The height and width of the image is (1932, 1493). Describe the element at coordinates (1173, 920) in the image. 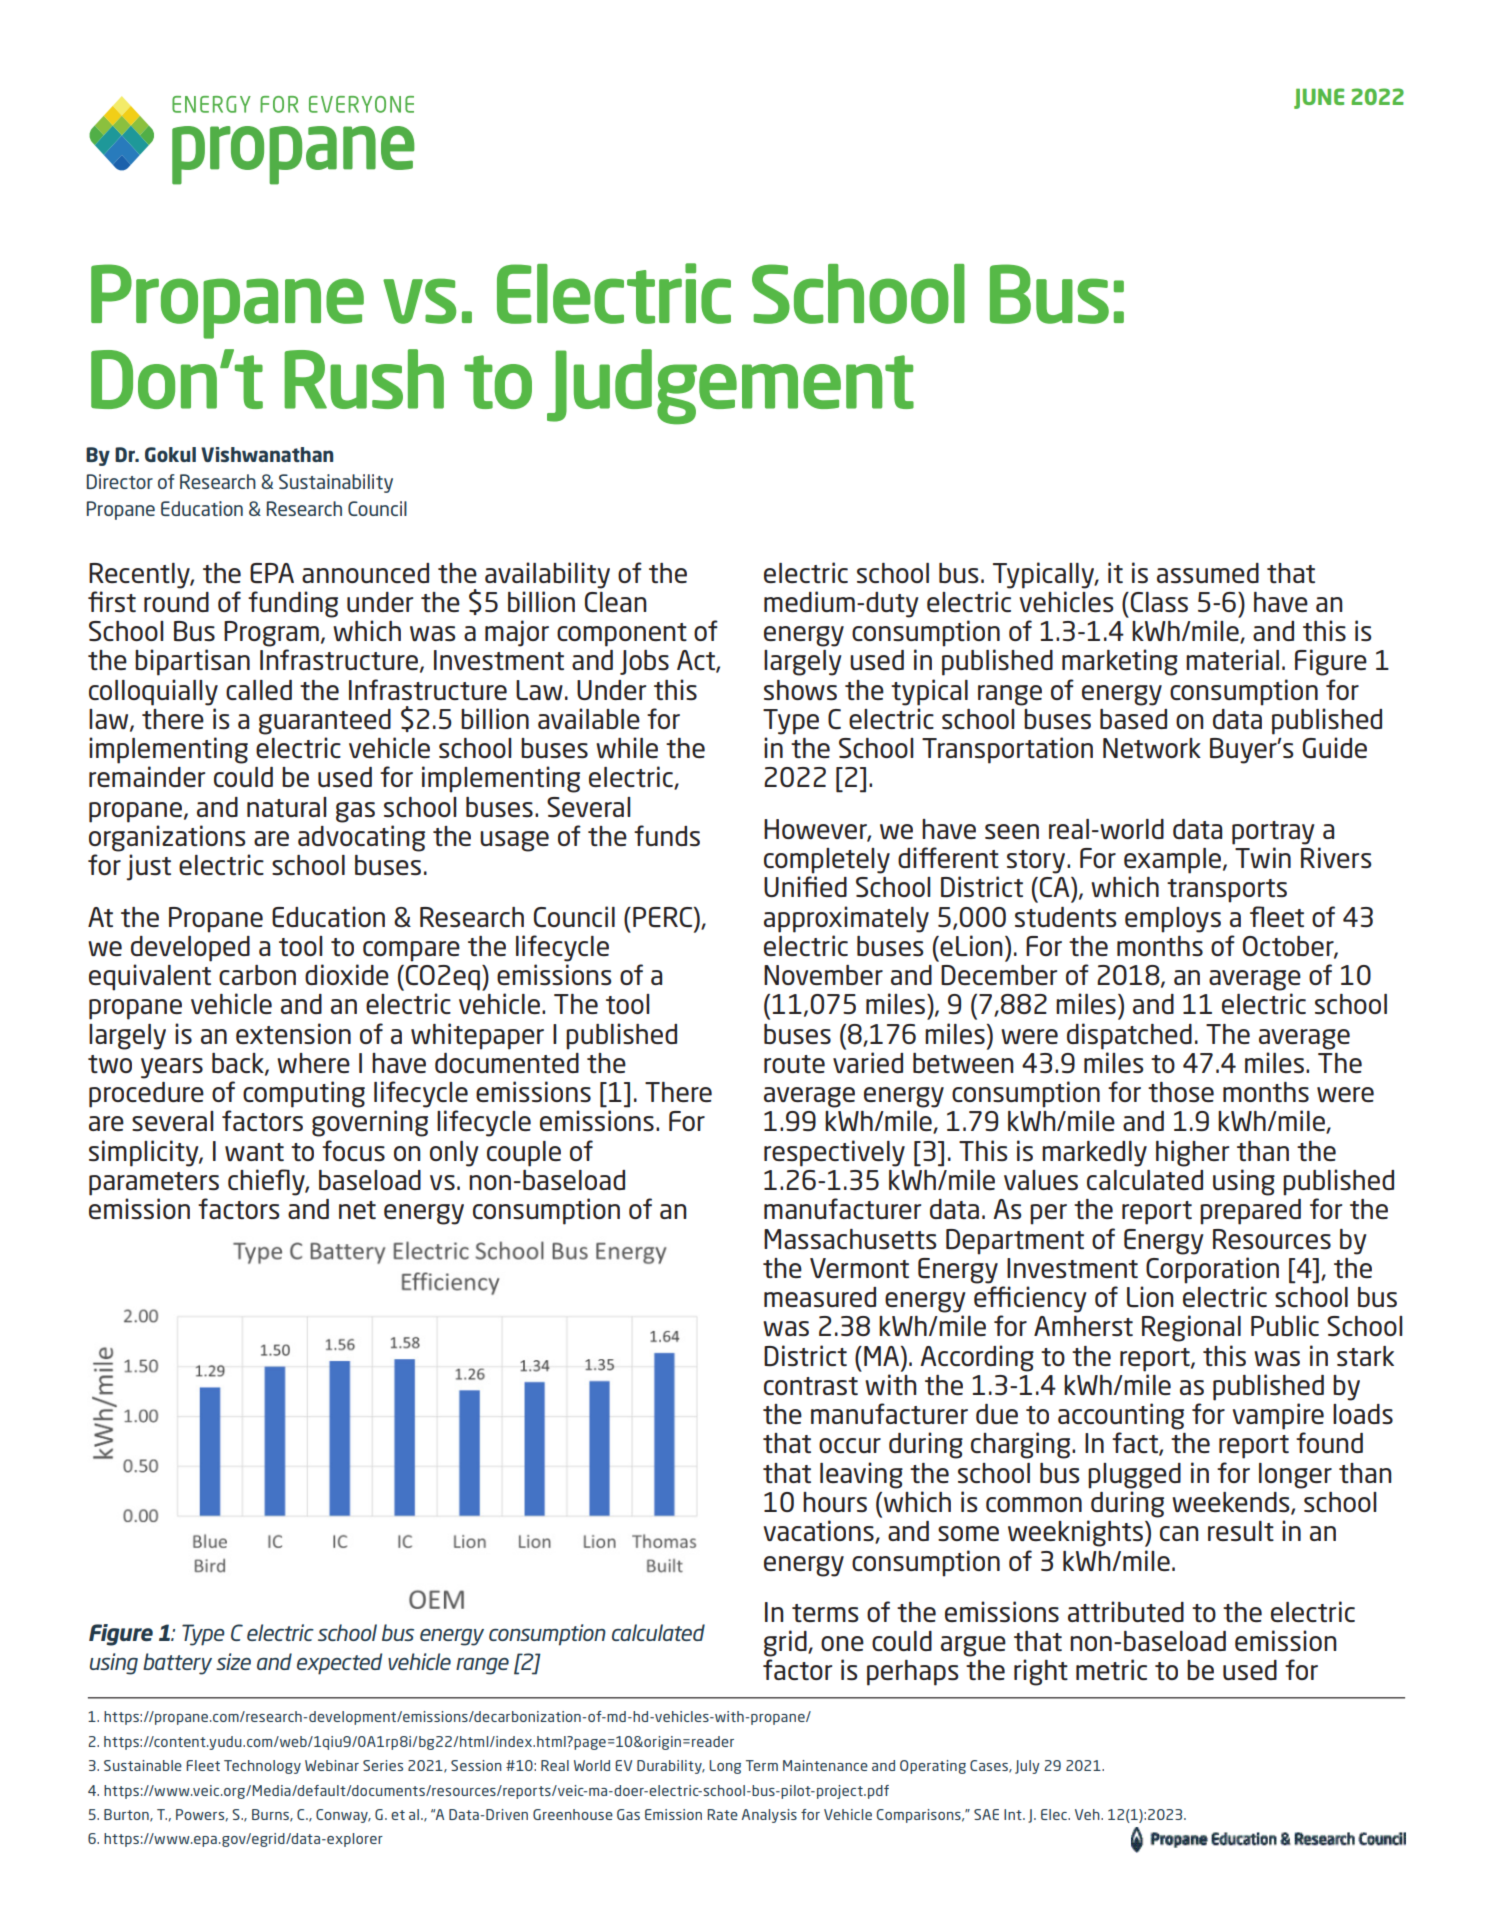

I see `employs` at that location.
